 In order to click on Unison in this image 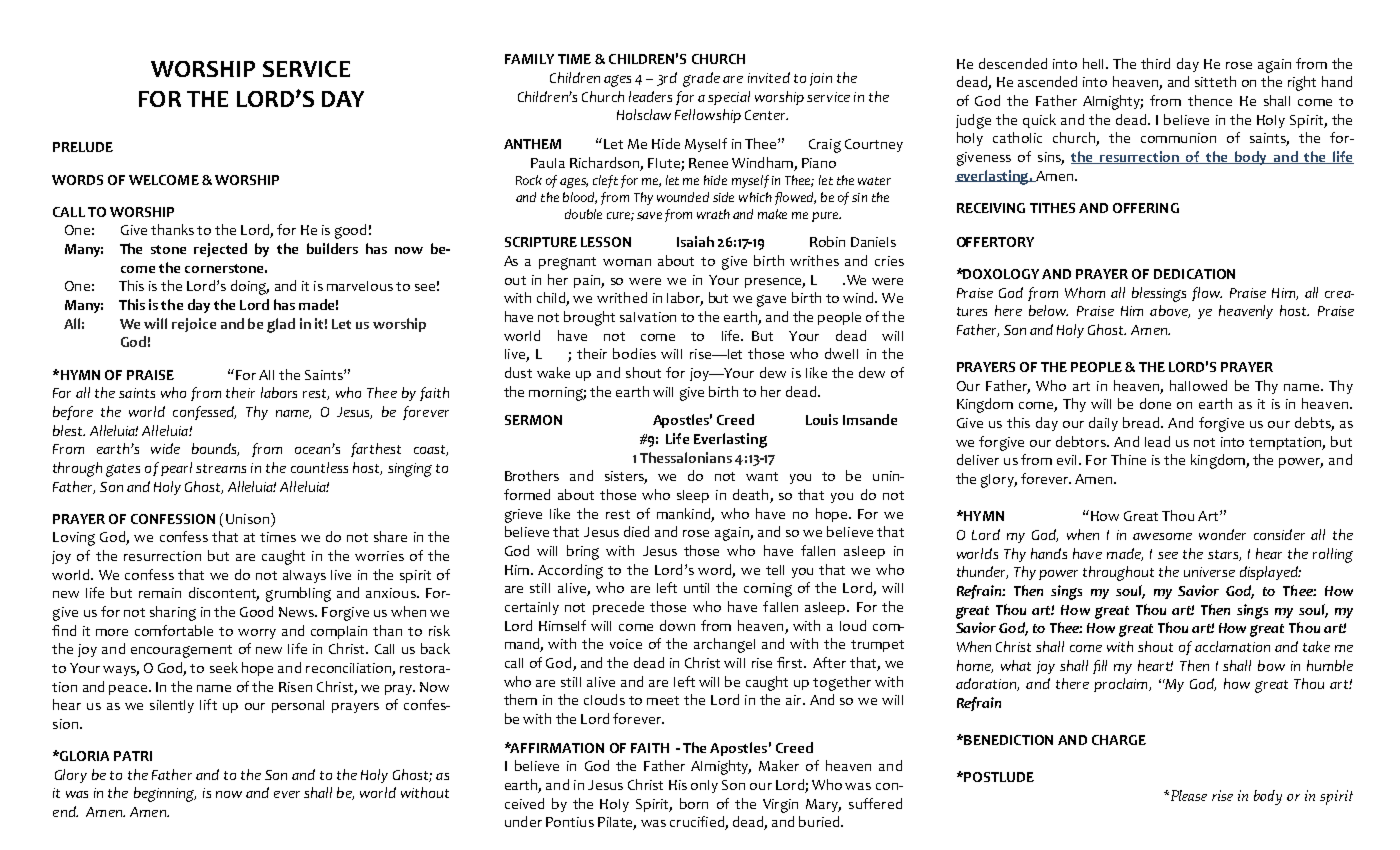, I will do `click(247, 519)`.
